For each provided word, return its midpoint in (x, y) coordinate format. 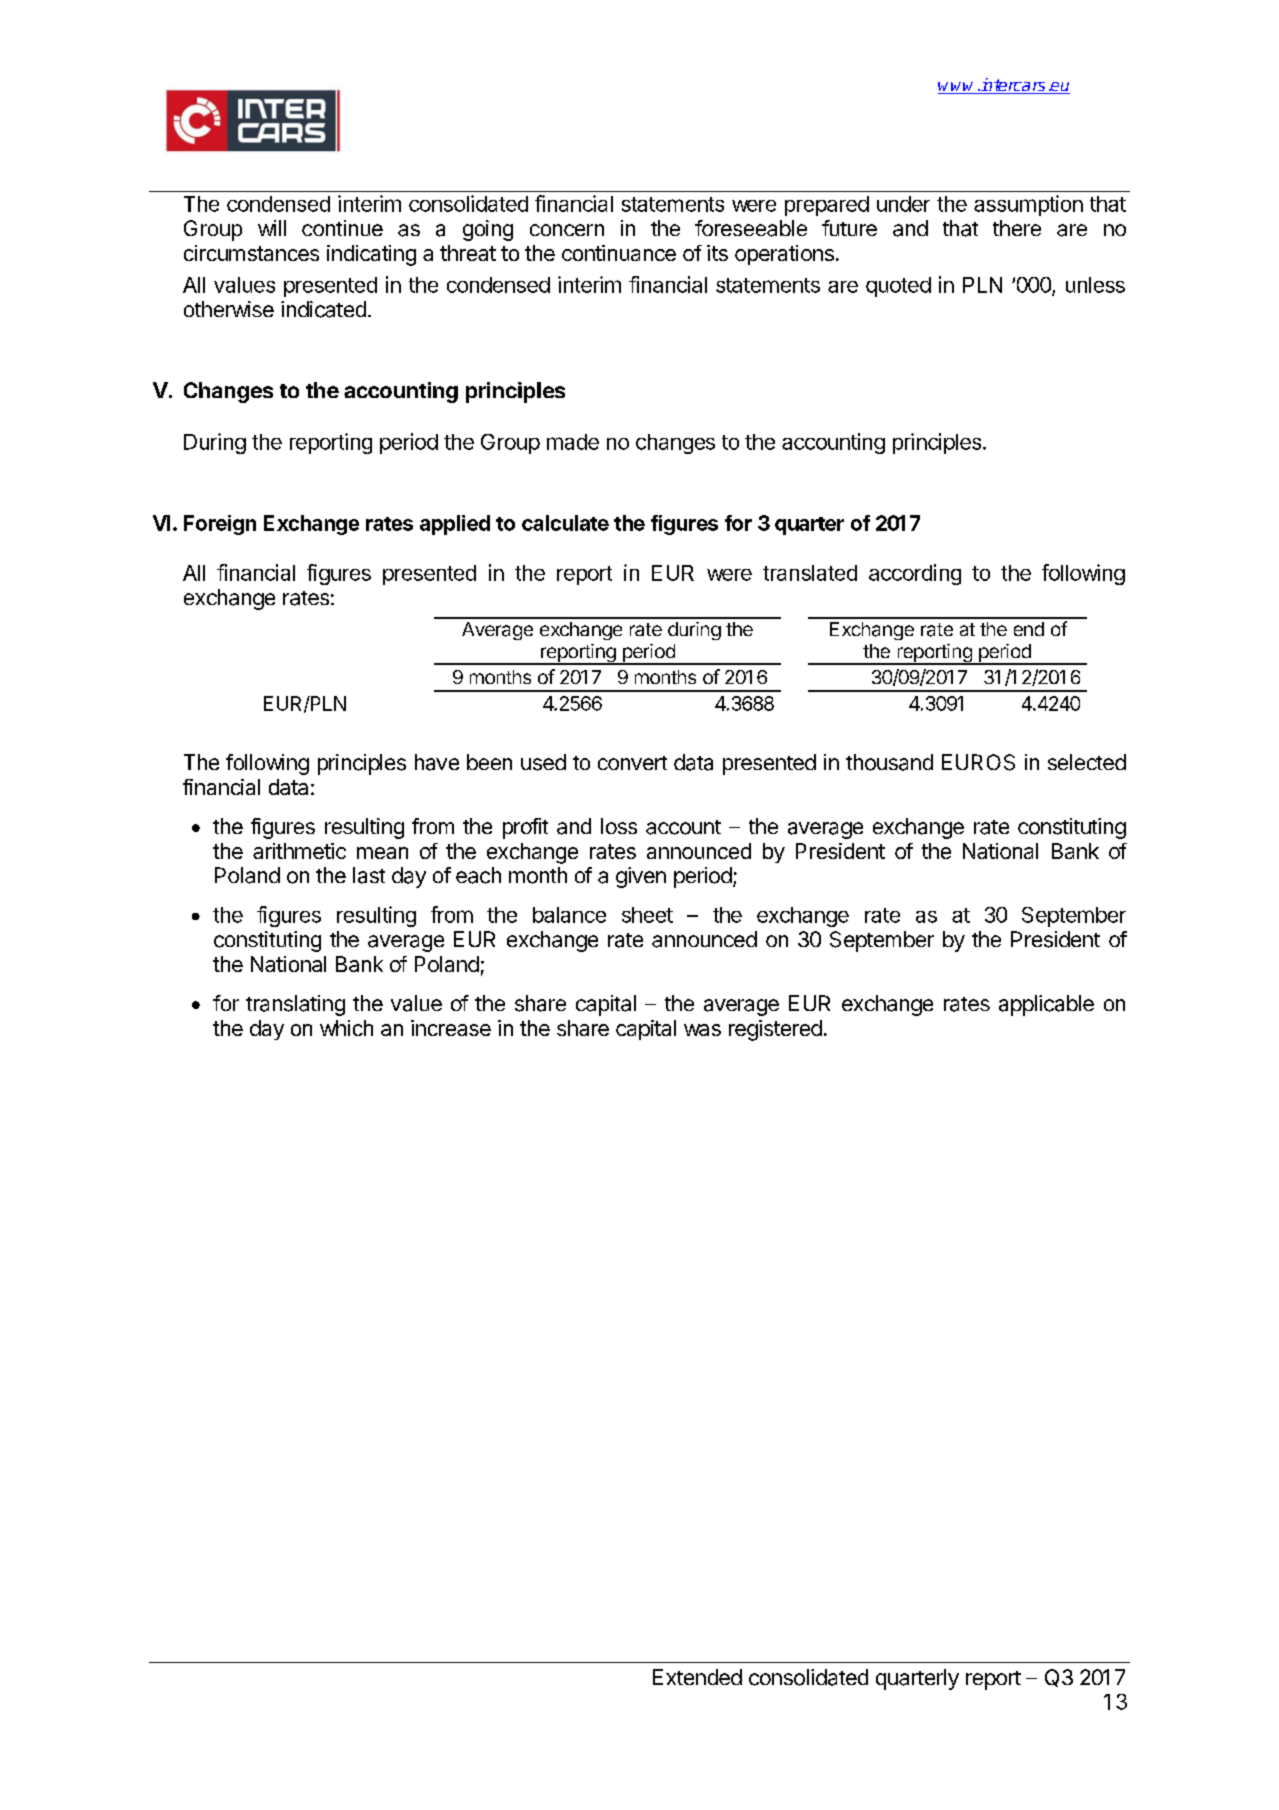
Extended (697, 1677)
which (346, 1028)
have (437, 762)
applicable (1046, 1005)
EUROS (978, 762)
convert (632, 763)
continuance (619, 253)
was (702, 1030)
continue (342, 228)
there (1017, 228)
